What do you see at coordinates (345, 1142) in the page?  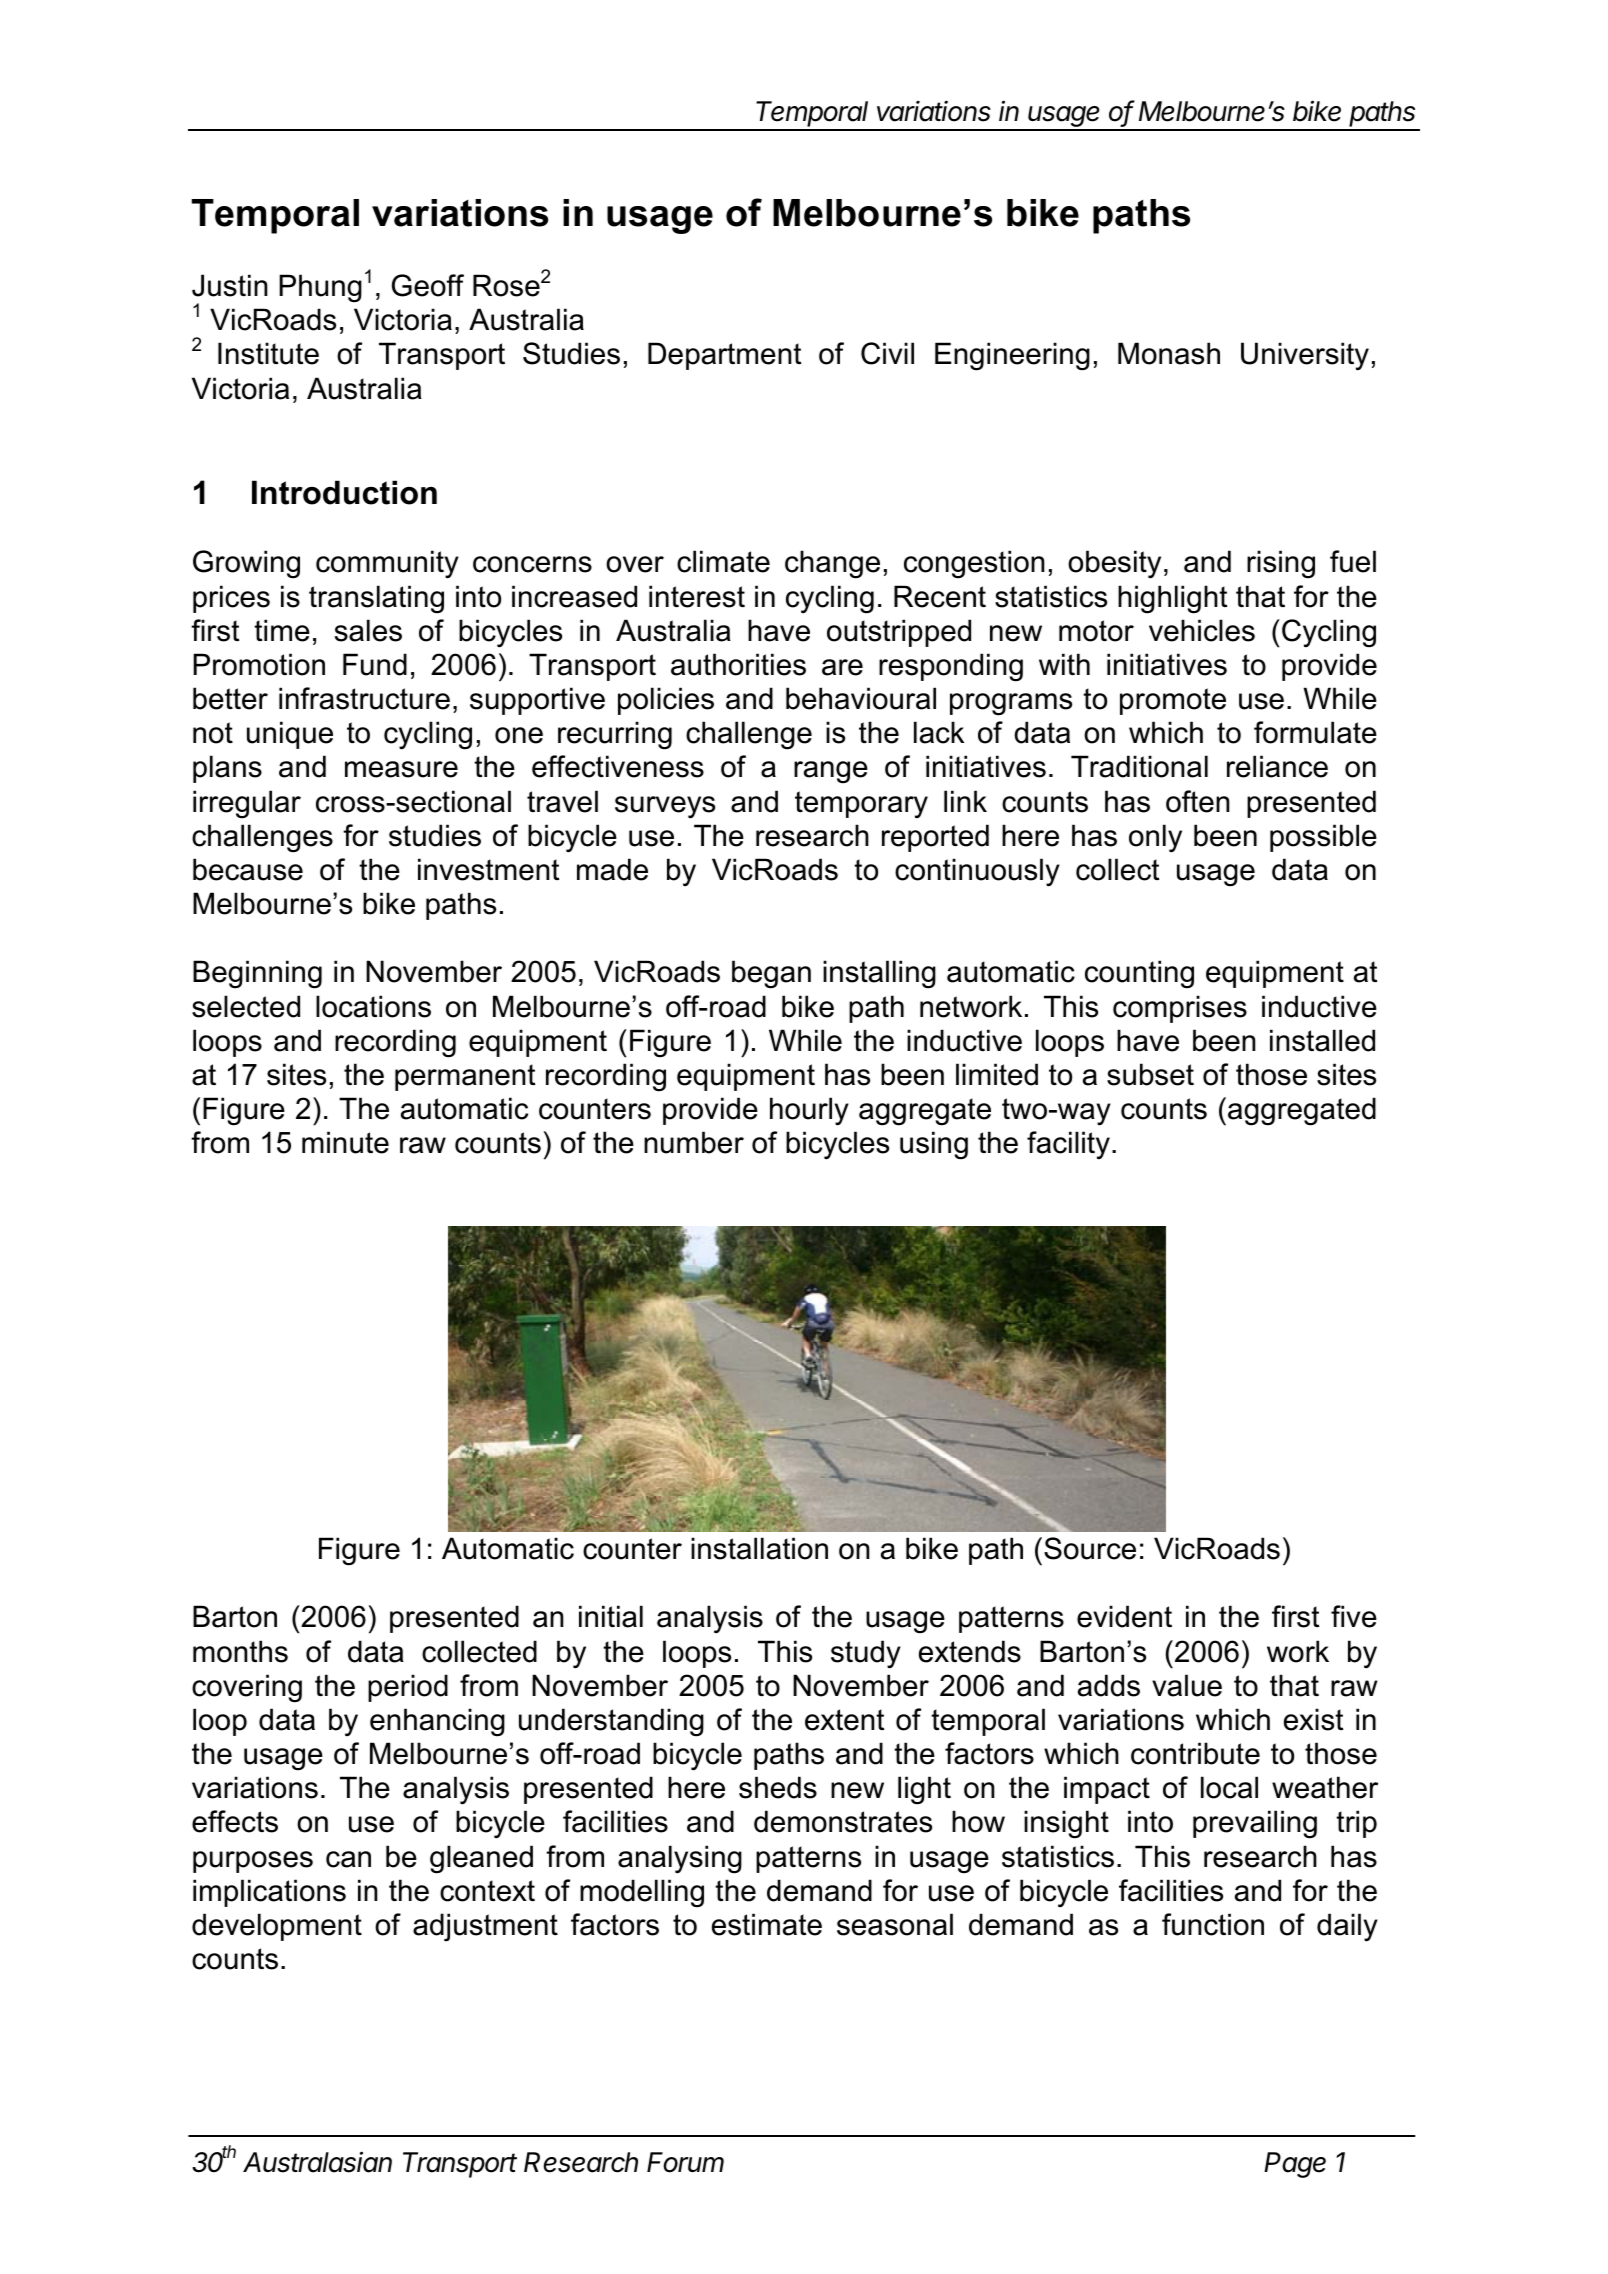 I see `minute` at bounding box center [345, 1142].
